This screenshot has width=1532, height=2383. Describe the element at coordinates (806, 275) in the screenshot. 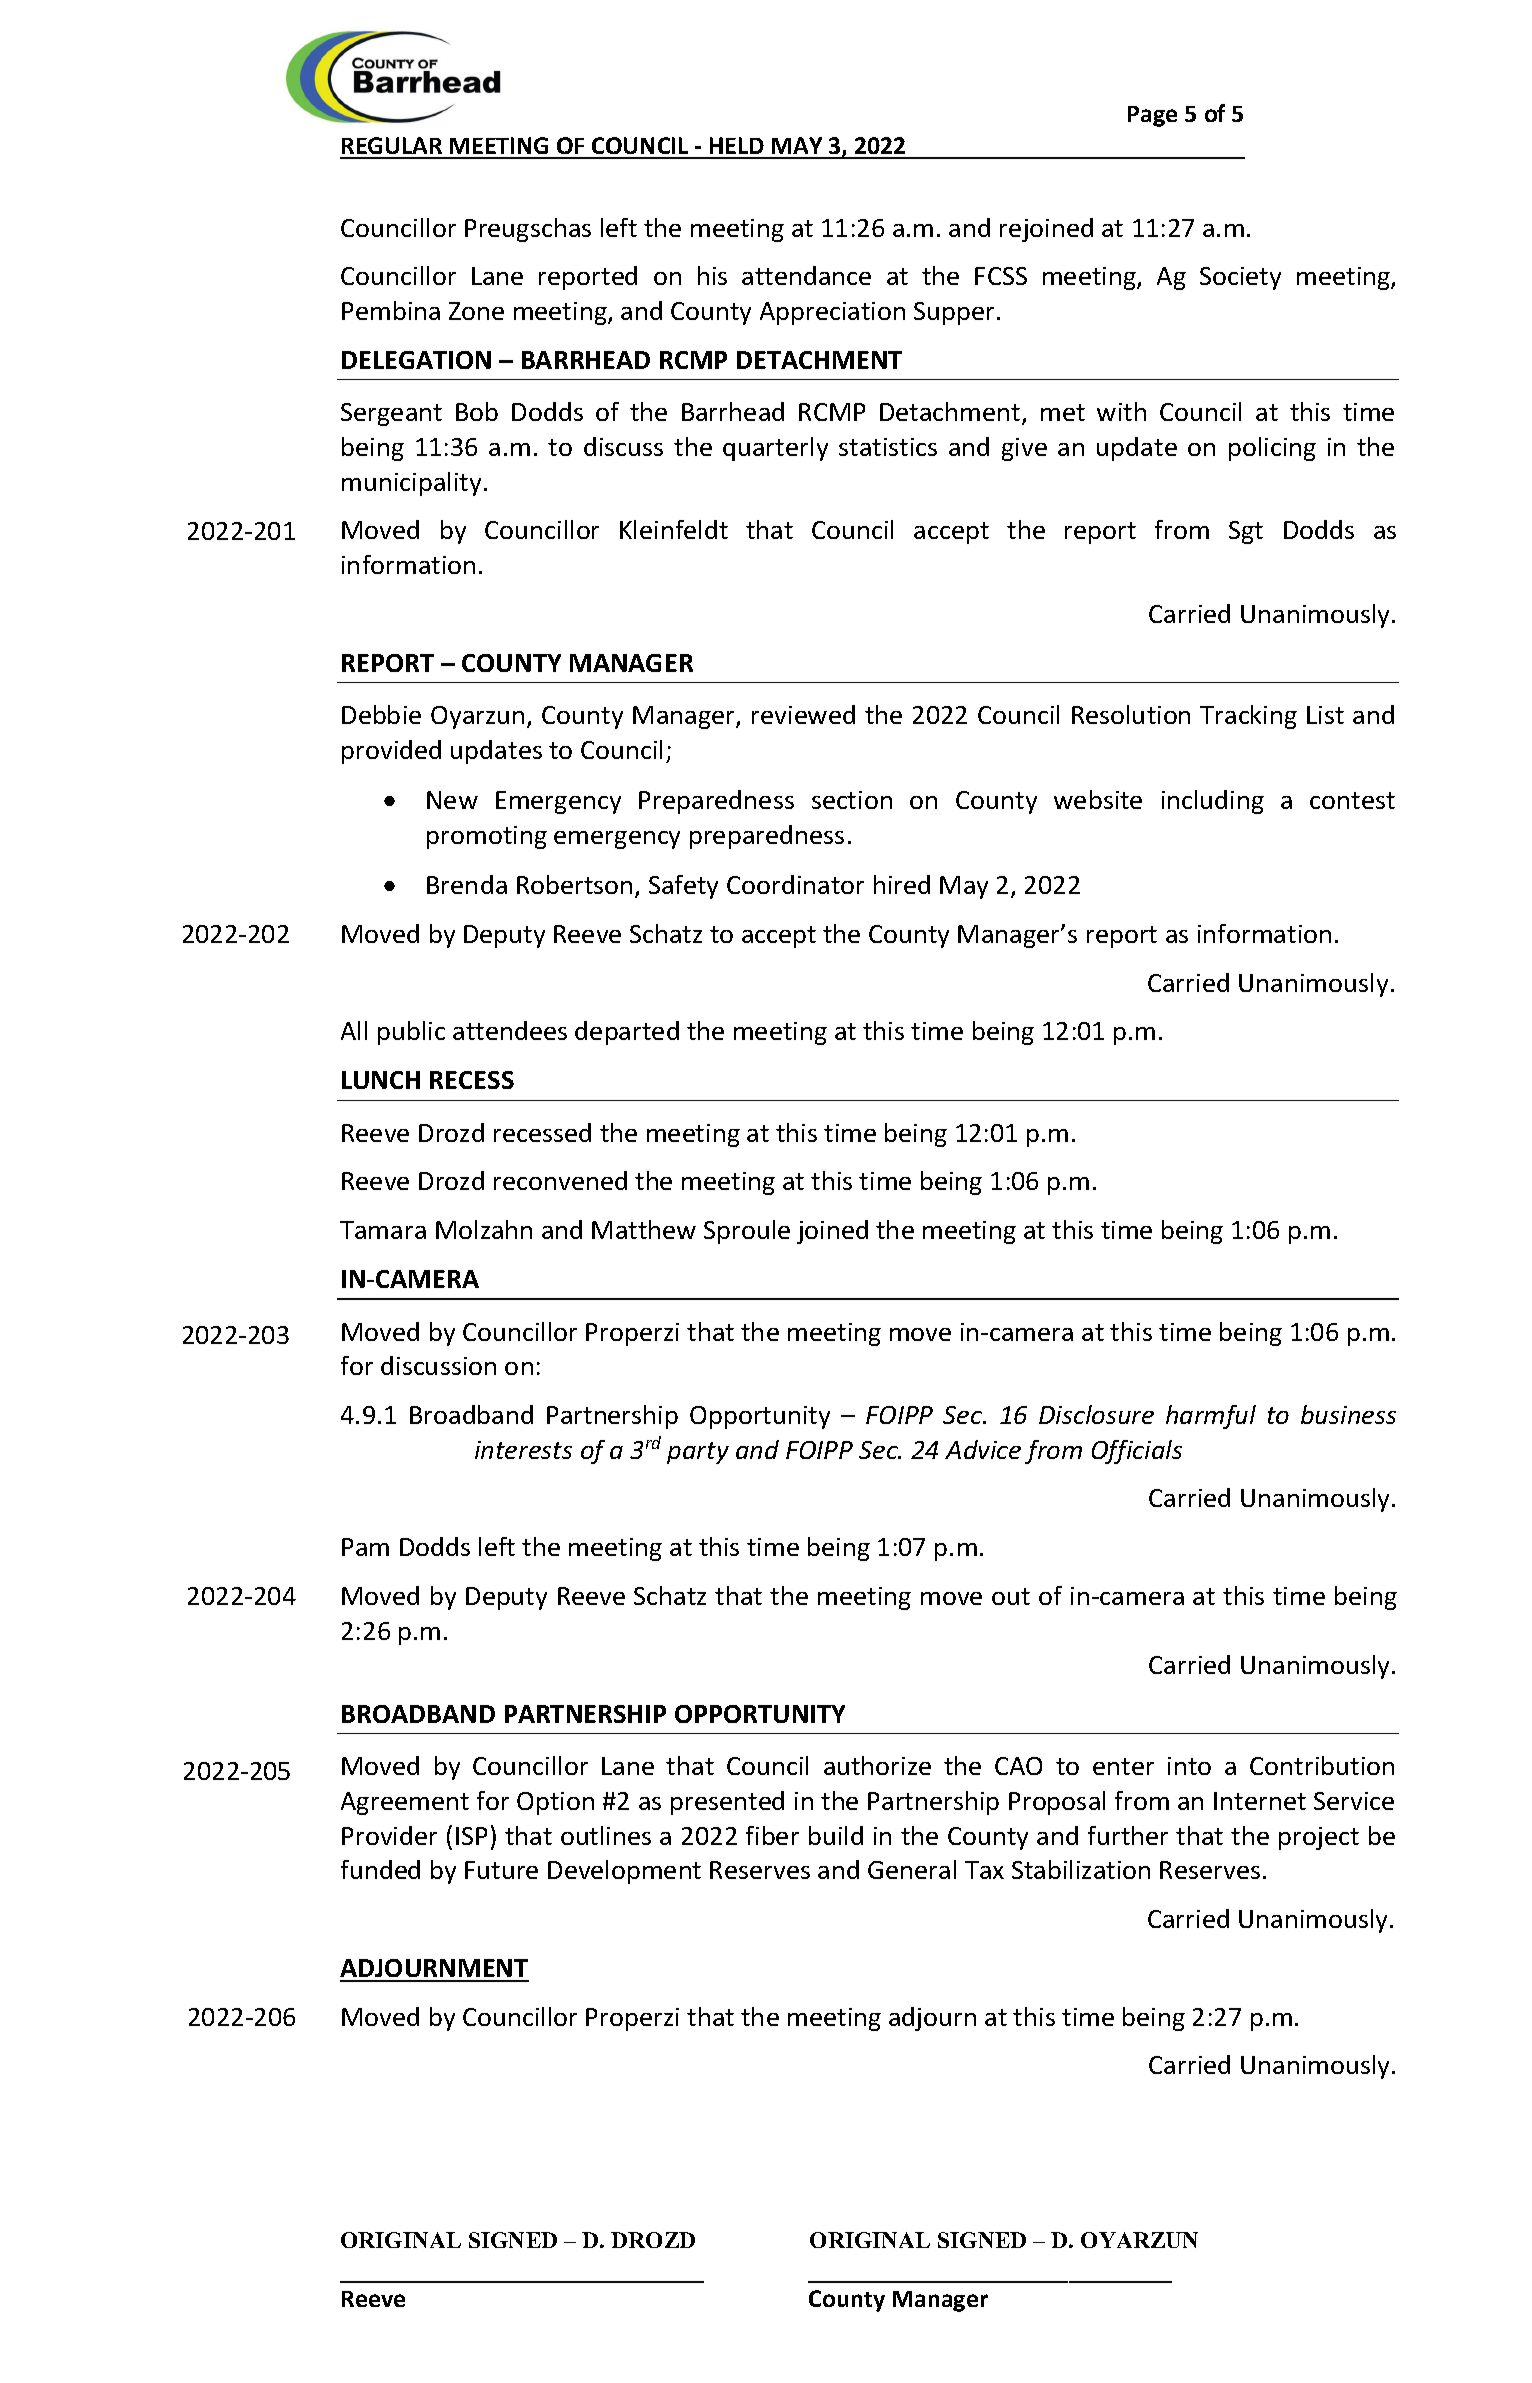

I see `attendance` at that location.
